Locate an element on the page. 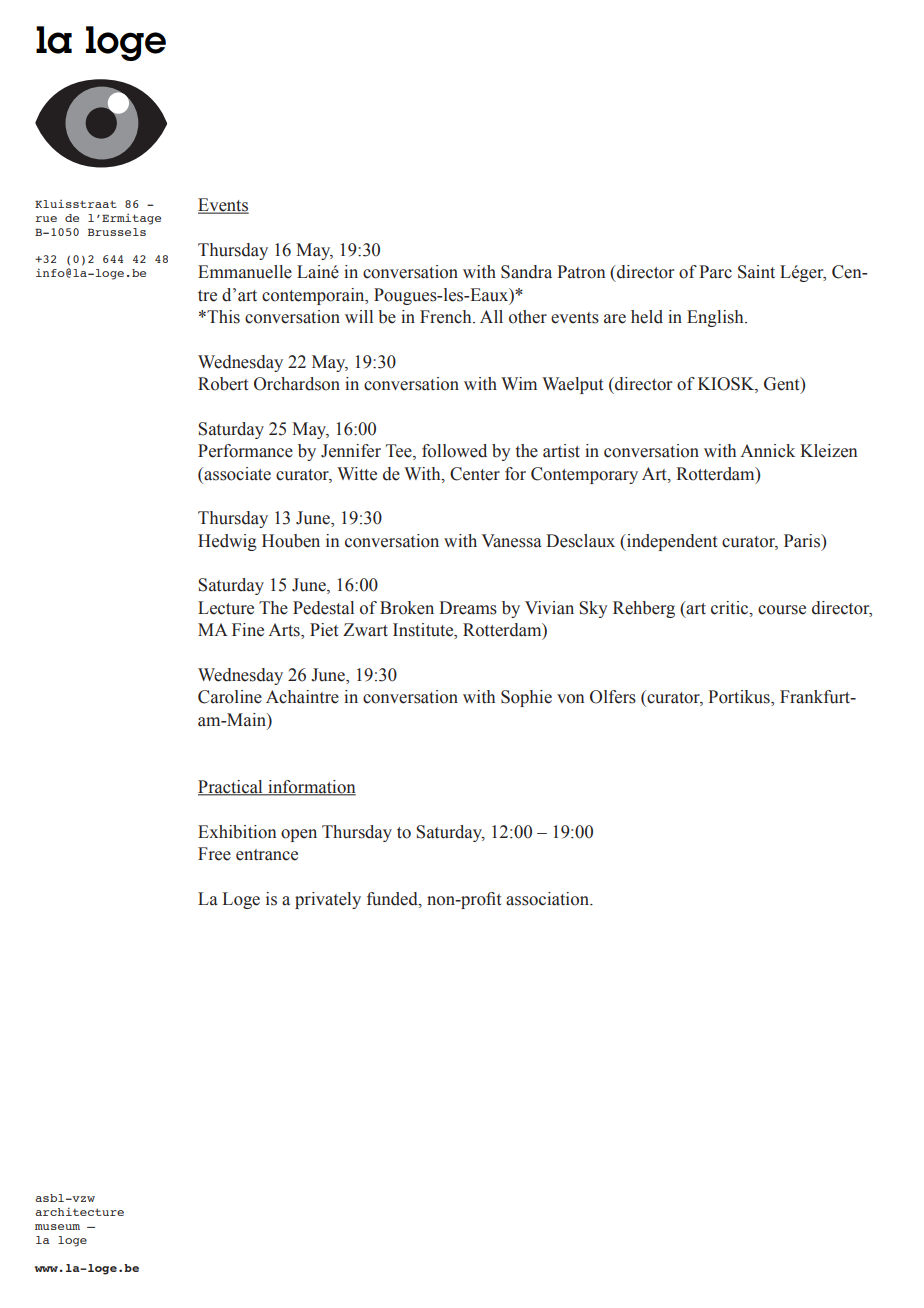 The height and width of the image is (1308, 924). Brussels is located at coordinates (117, 232).
